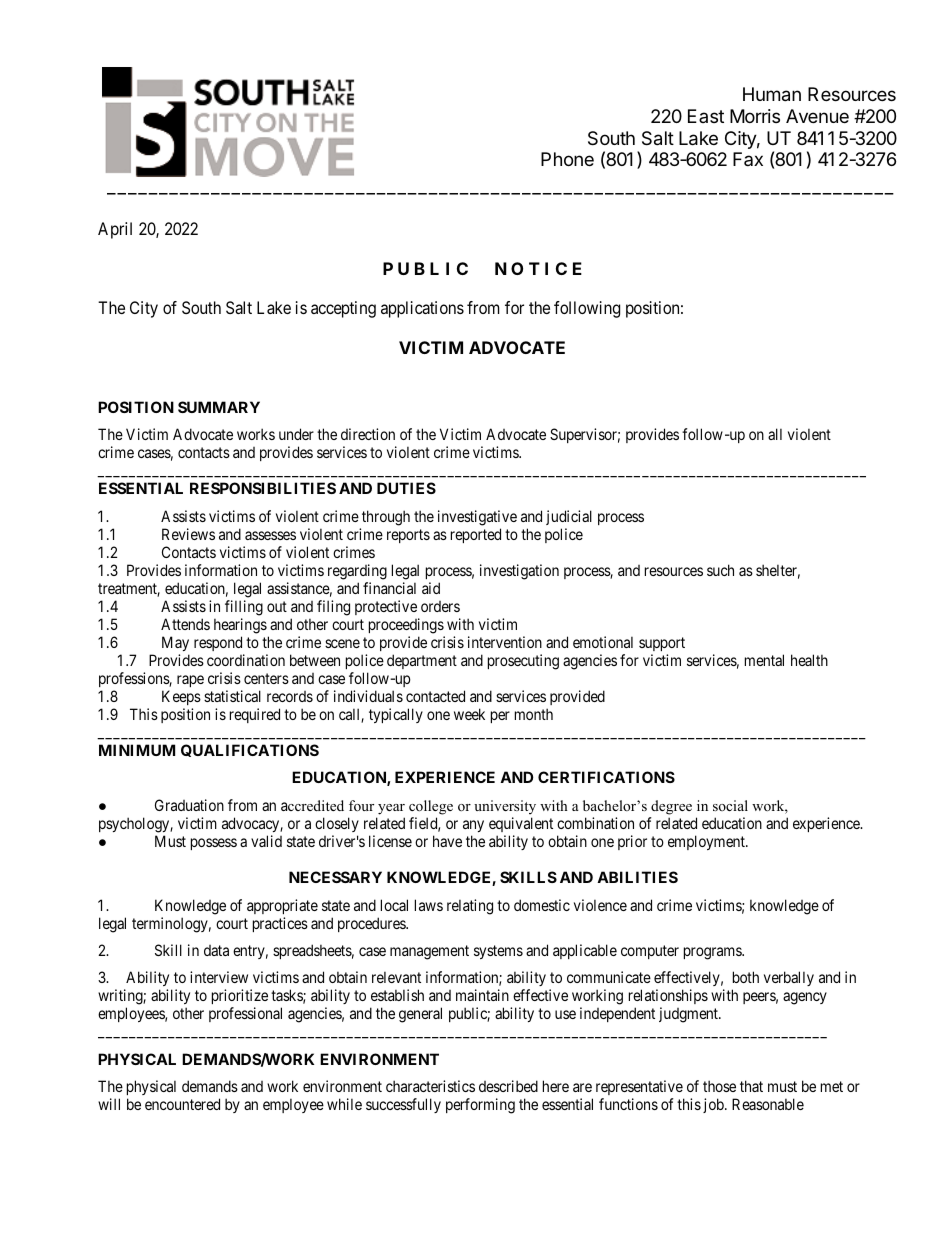 The width and height of the screenshot is (952, 1233). I want to click on encountered, so click(182, 1104).
